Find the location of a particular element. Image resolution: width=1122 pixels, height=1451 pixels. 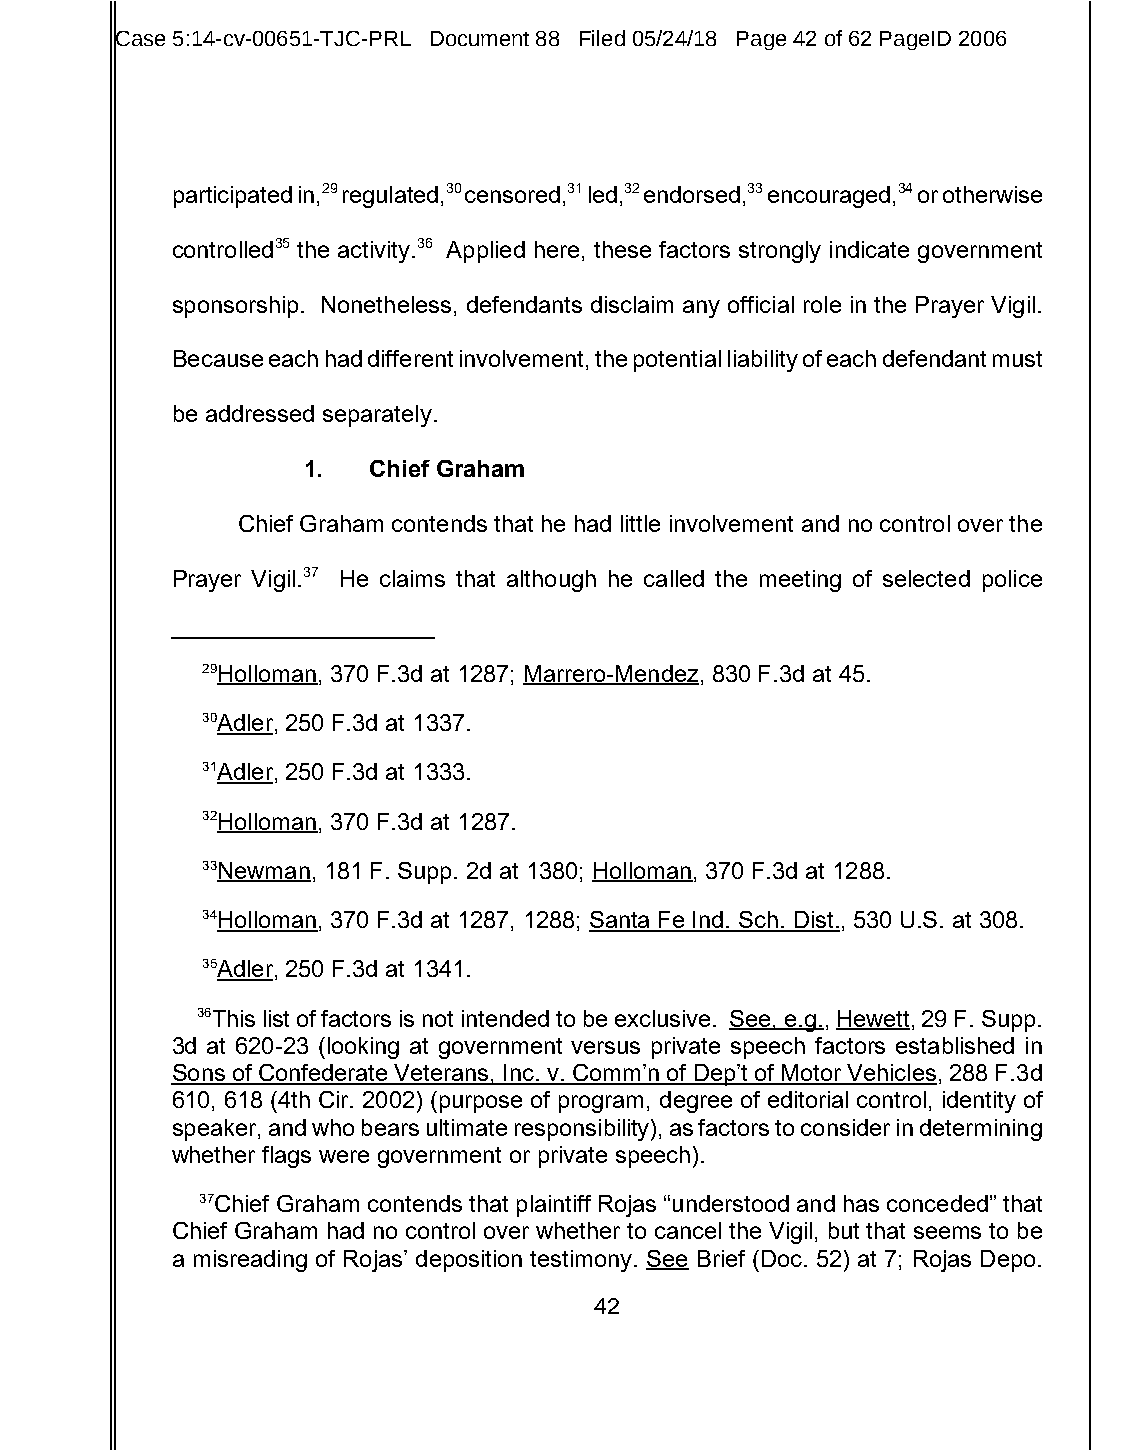

Filed is located at coordinates (602, 38).
